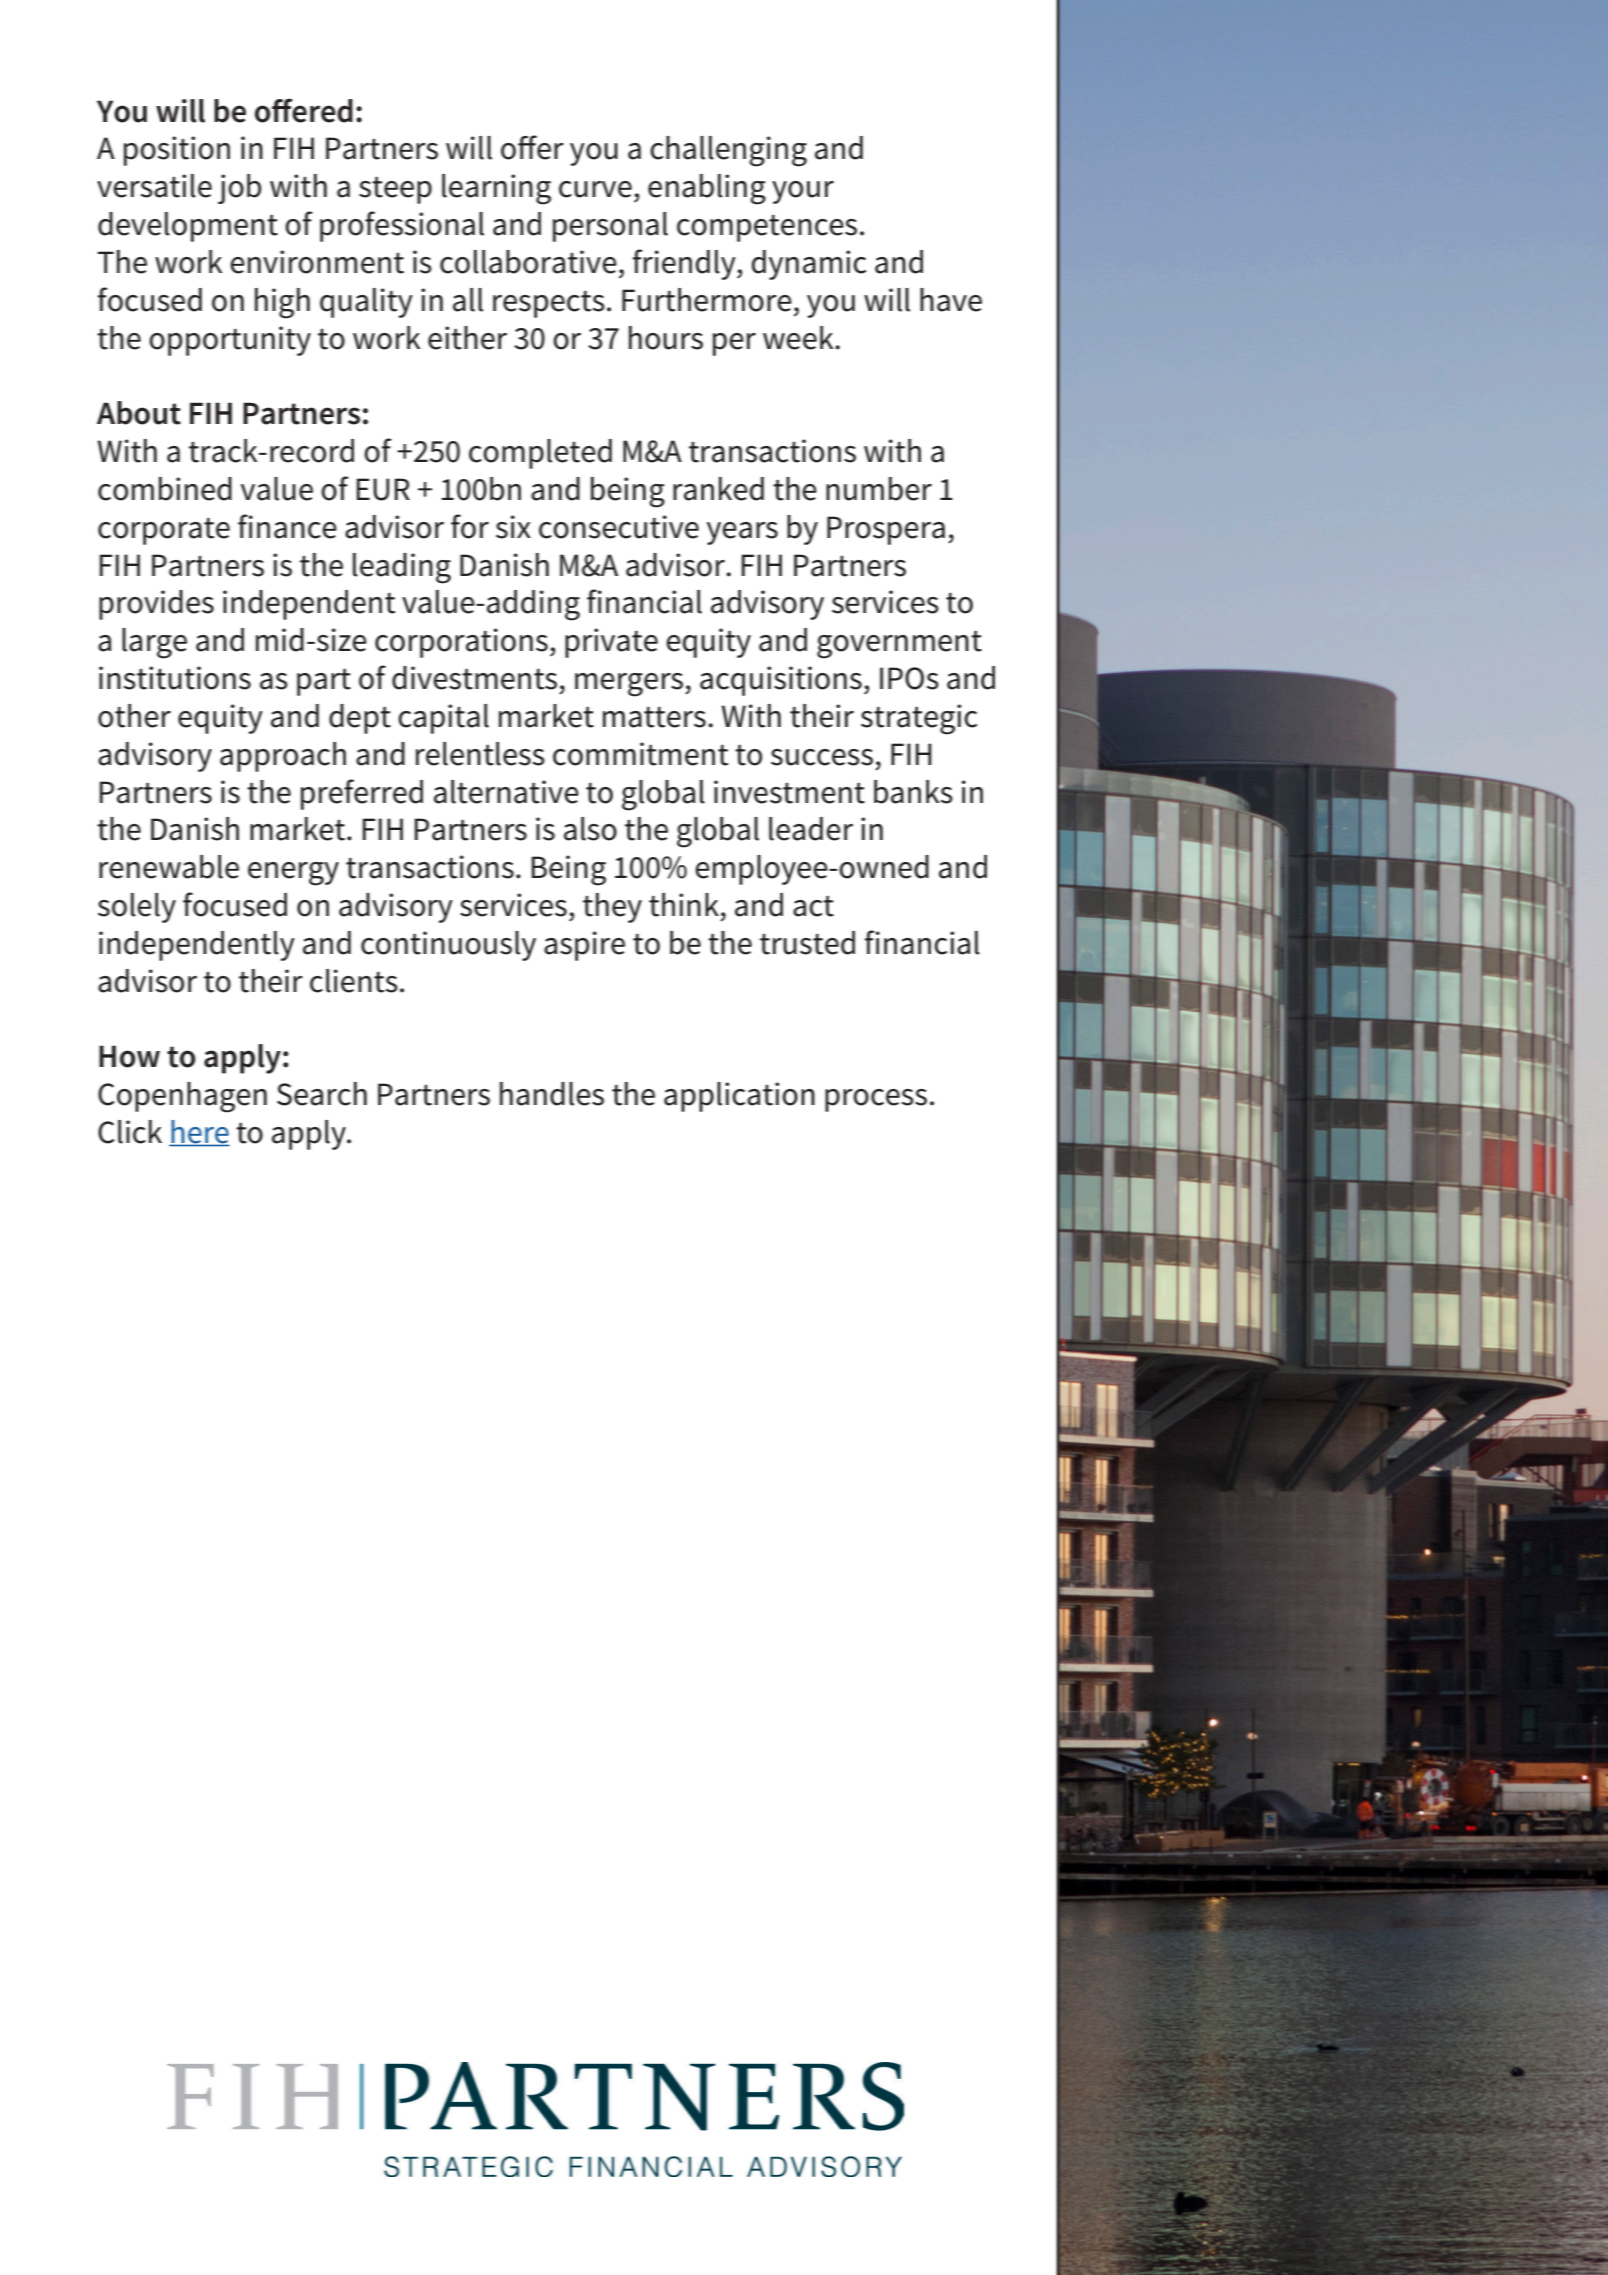 Image resolution: width=1608 pixels, height=2275 pixels. I want to click on large, so click(154, 643).
